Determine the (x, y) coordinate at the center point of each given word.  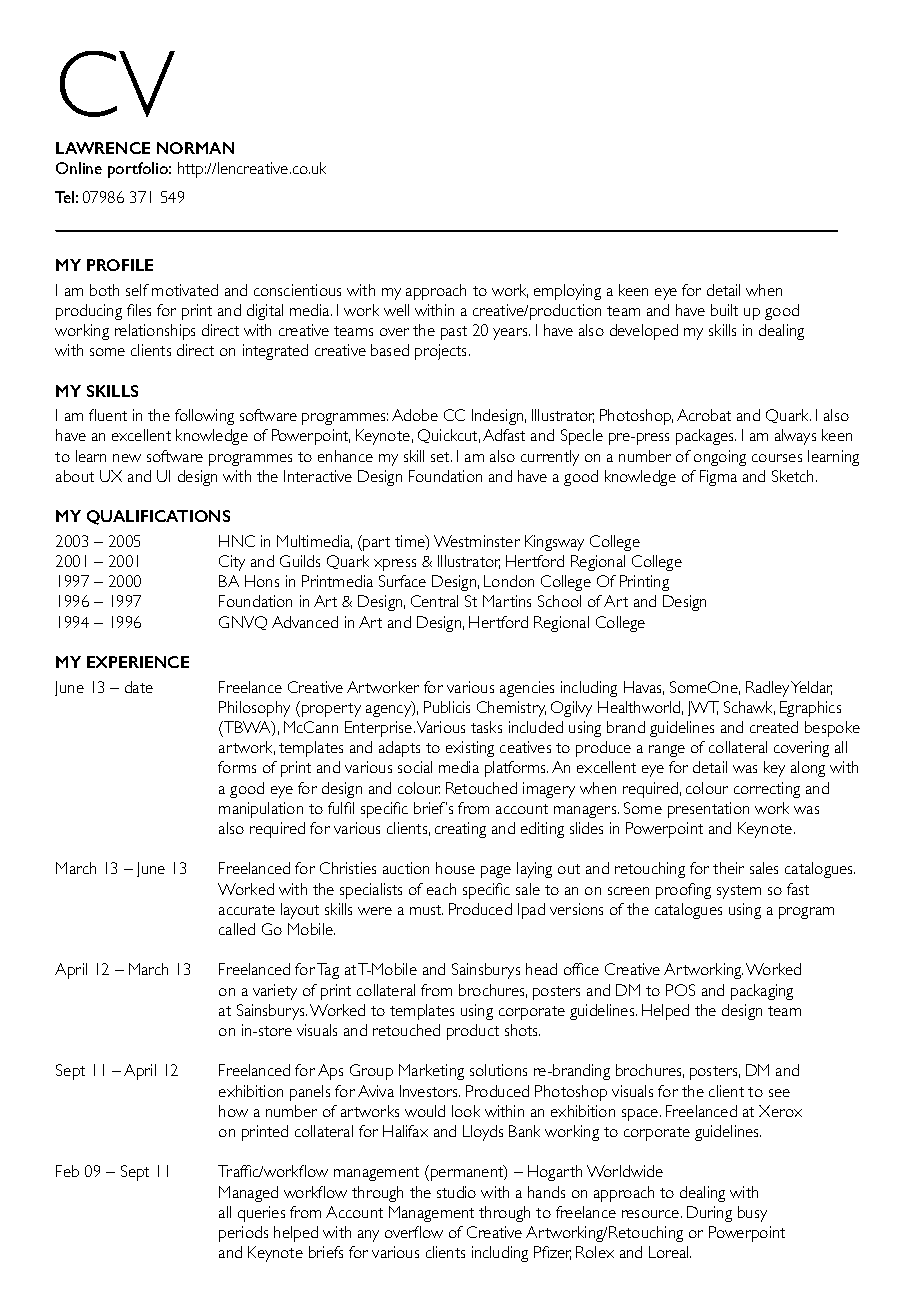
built (724, 310)
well (396, 310)
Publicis (447, 707)
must (426, 910)
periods (243, 1234)
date (139, 687)
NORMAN (195, 148)
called (237, 929)
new (127, 458)
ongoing (720, 458)
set (441, 457)
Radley (767, 689)
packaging (762, 992)
